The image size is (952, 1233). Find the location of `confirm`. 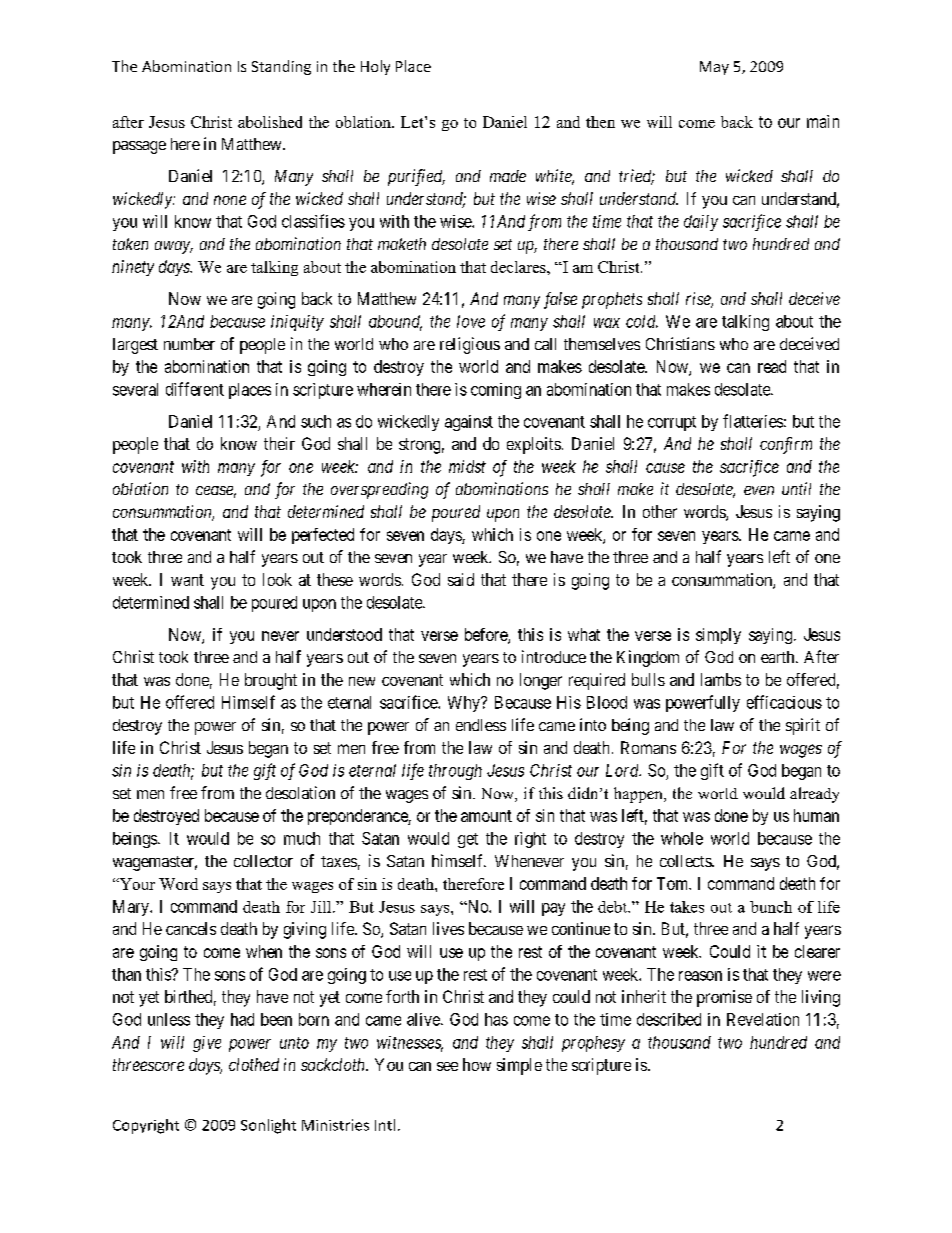

confirm is located at coordinates (786, 445).
